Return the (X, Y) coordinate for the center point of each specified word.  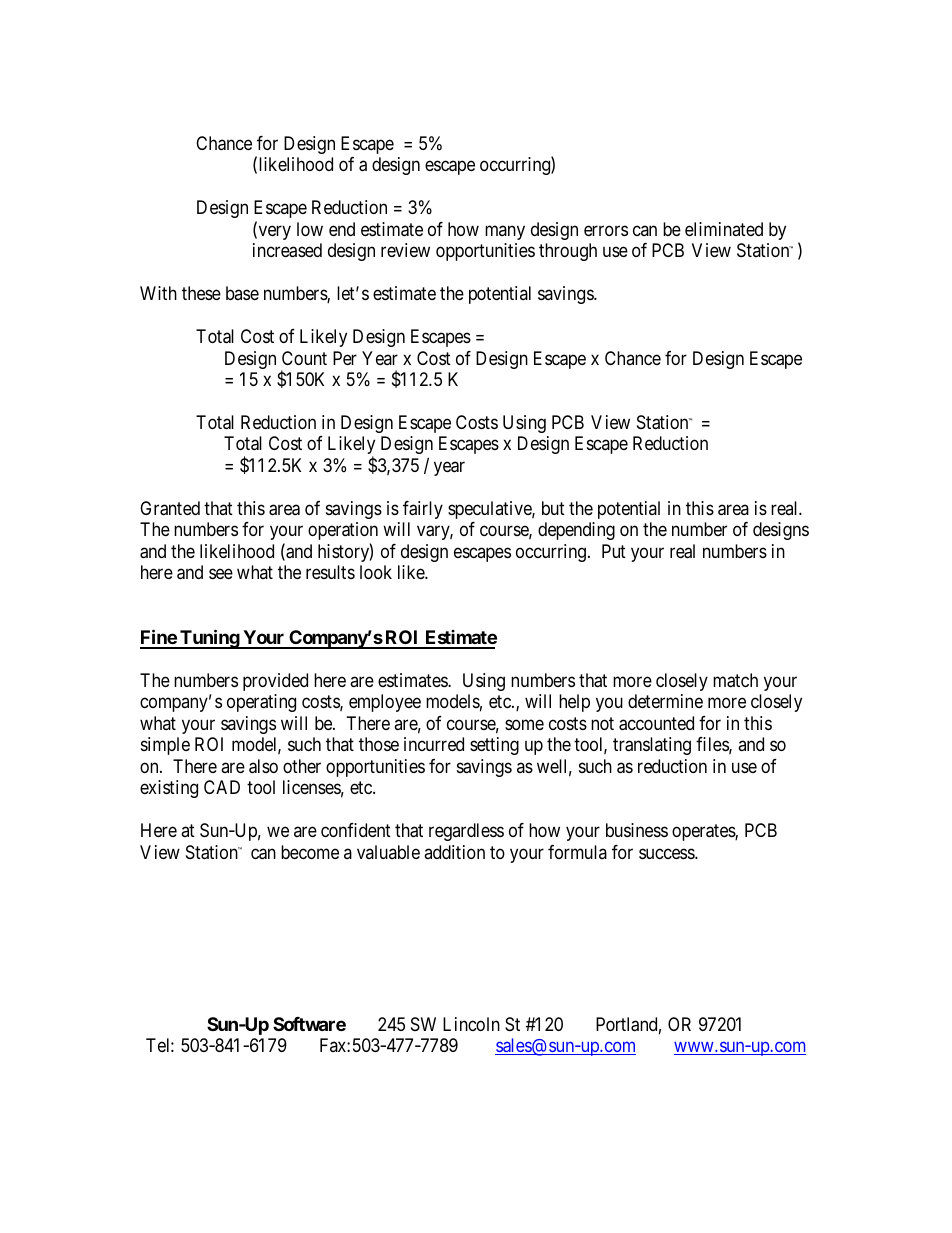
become (310, 852)
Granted (170, 508)
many (505, 232)
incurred (434, 744)
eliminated (724, 229)
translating (652, 746)
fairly (423, 510)
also (263, 766)
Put (614, 551)
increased (287, 250)
